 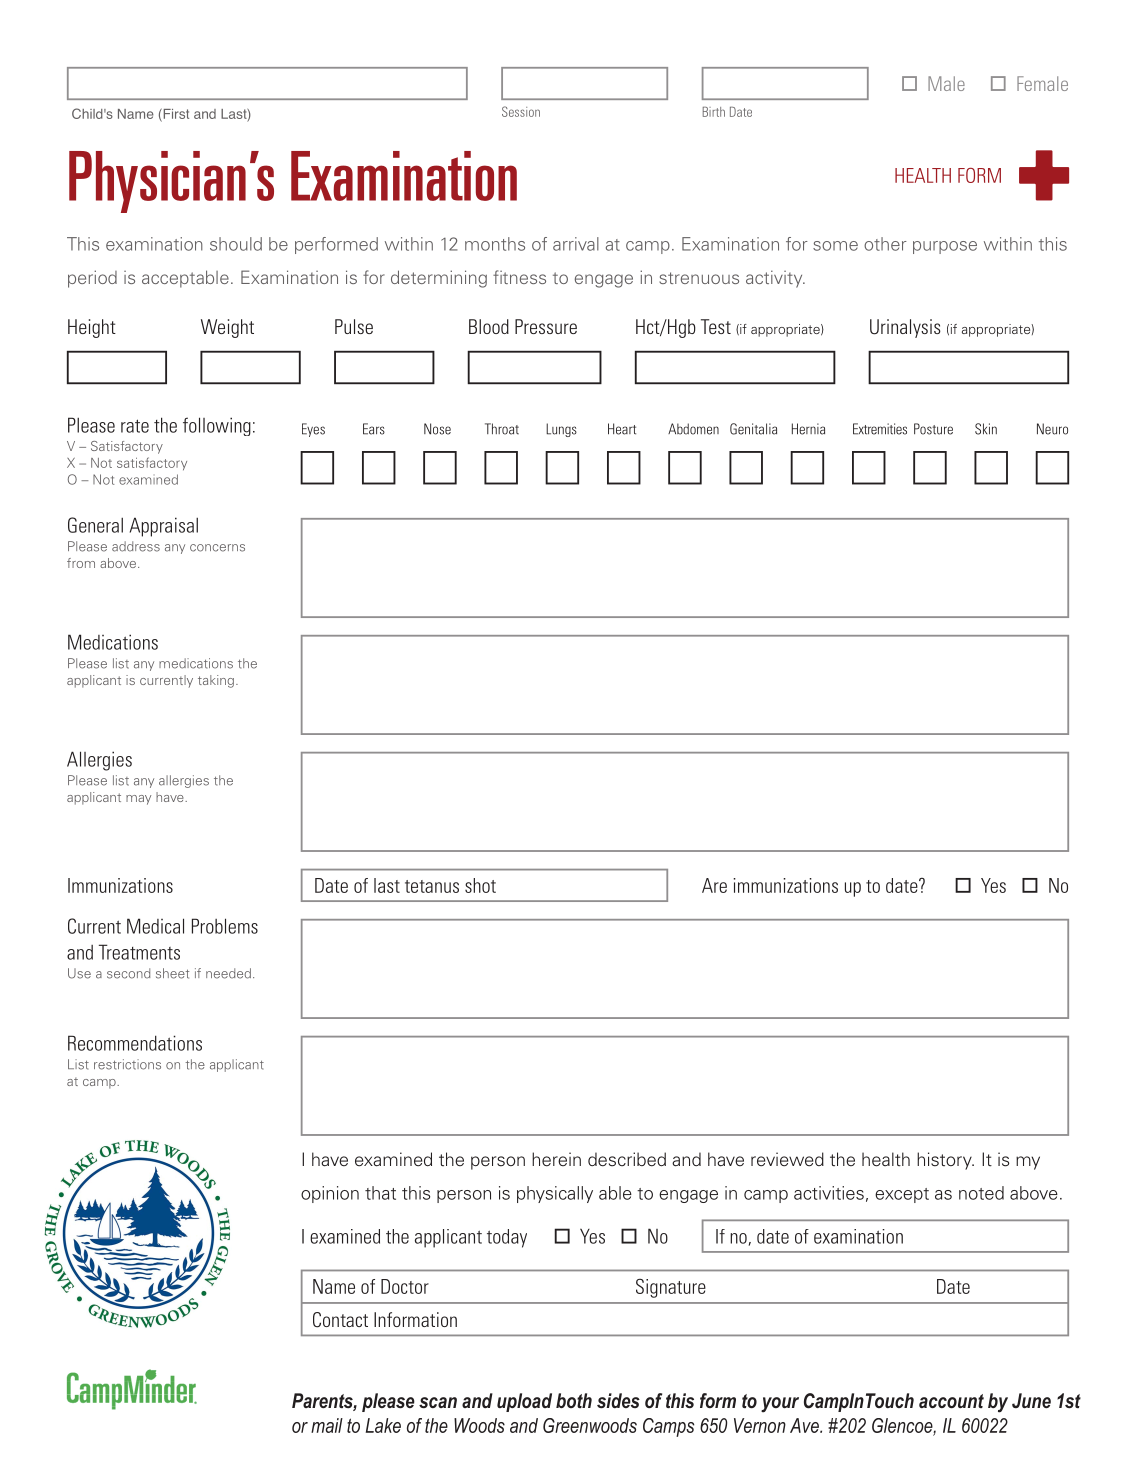 I want to click on mail, so click(x=327, y=1425).
